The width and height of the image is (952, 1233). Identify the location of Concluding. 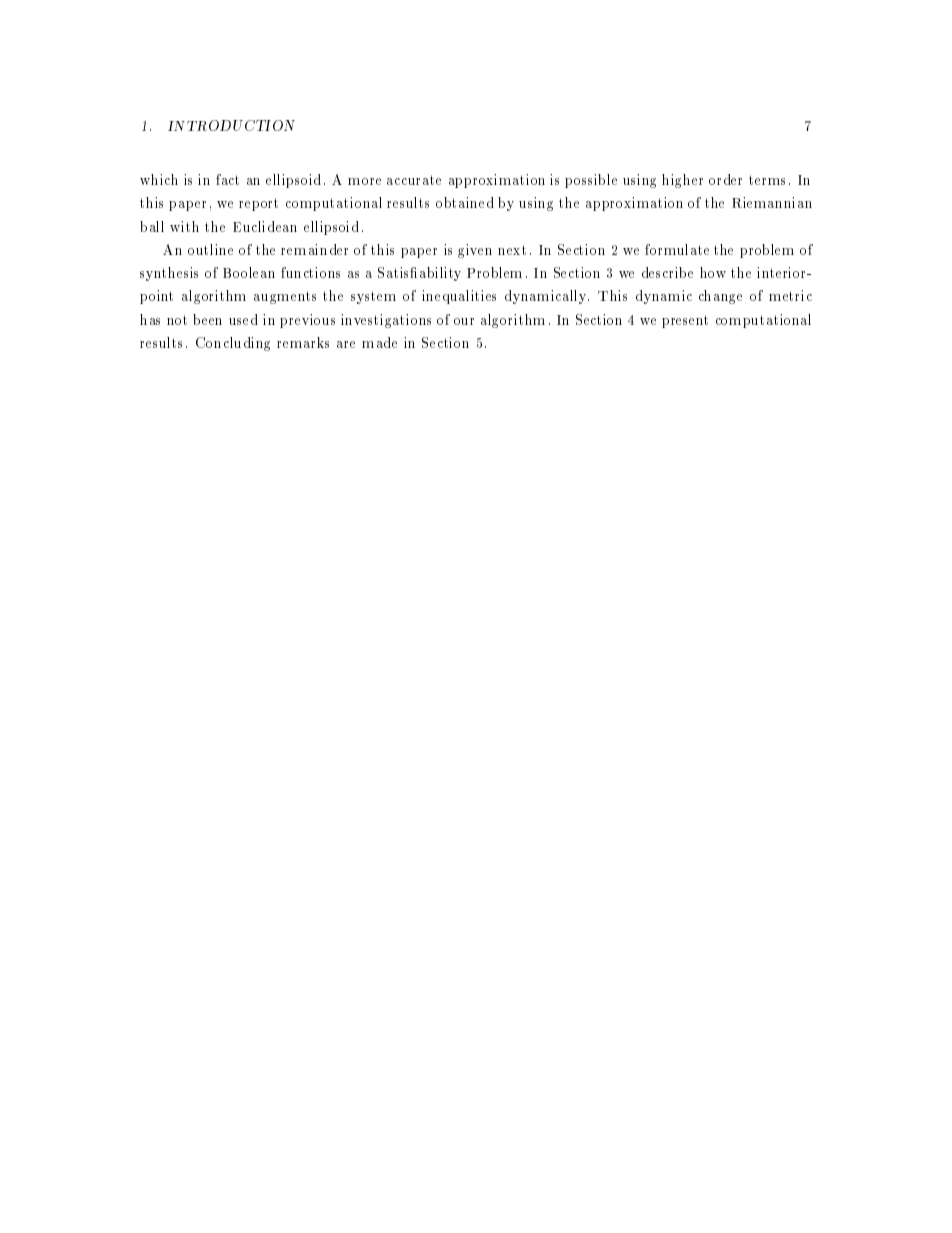
(233, 344).
